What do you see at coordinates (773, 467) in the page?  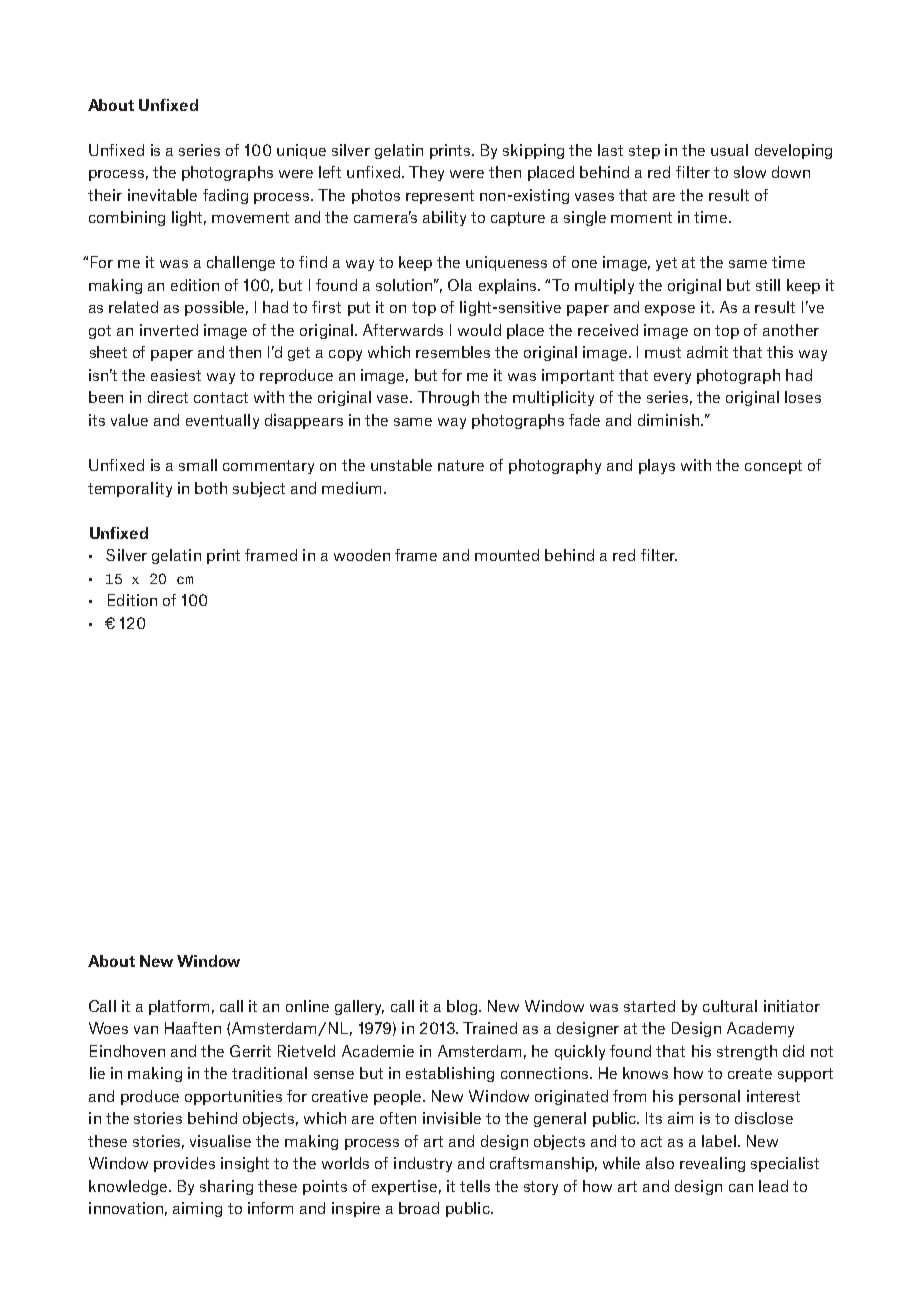 I see `concept` at bounding box center [773, 467].
